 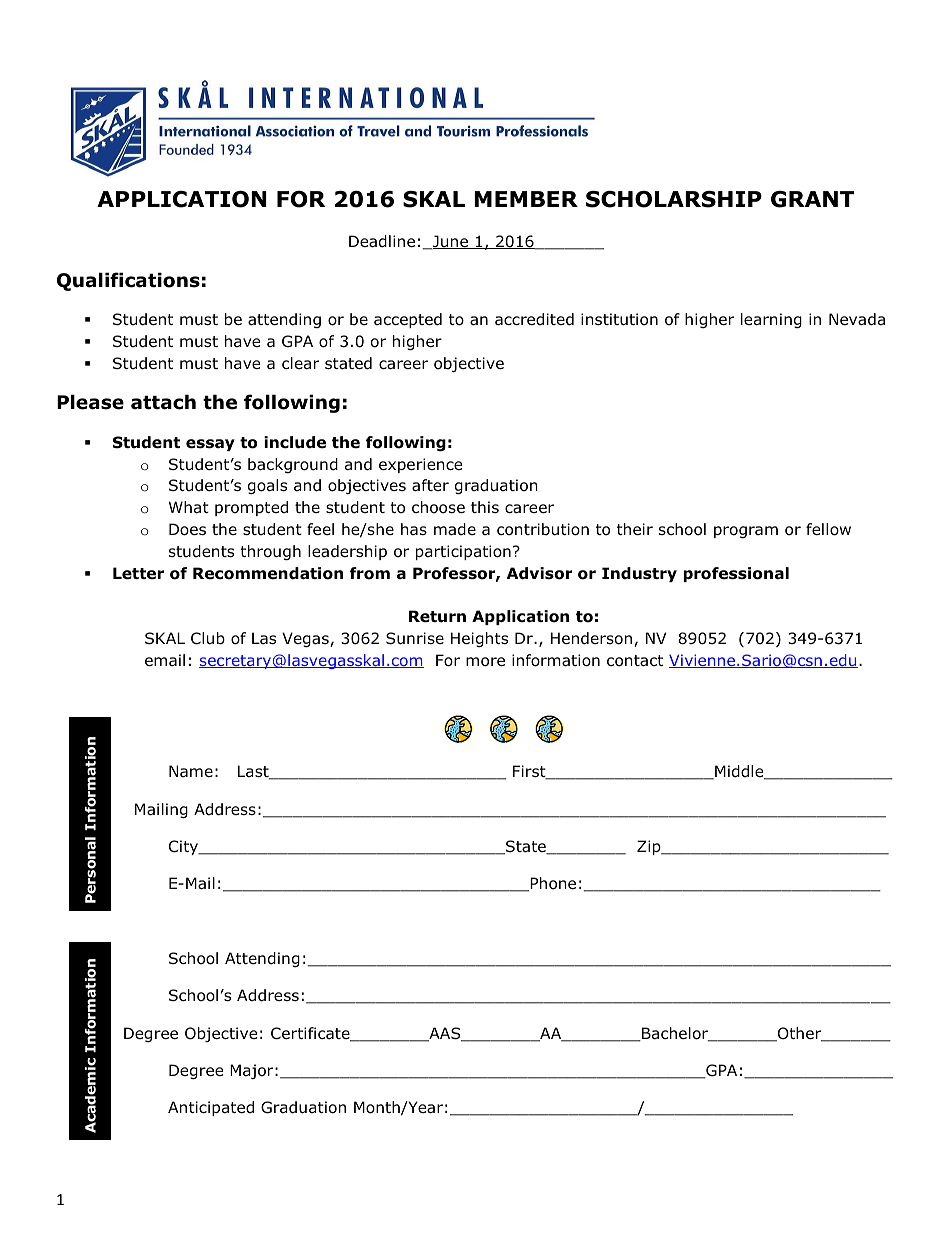 I want to click on essay, so click(x=210, y=445).
